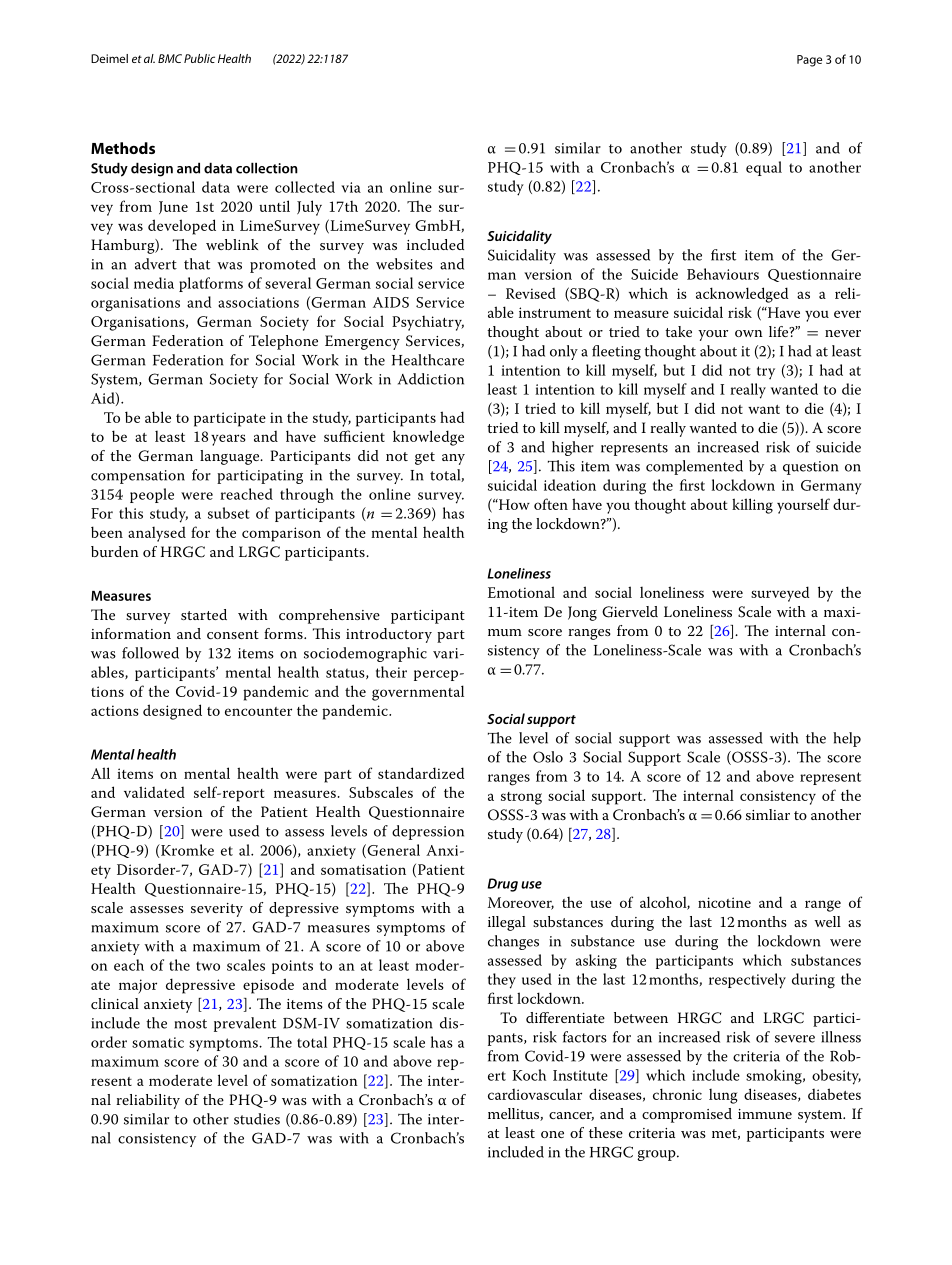 The height and width of the screenshot is (1265, 952). I want to click on Page, so click(809, 61).
